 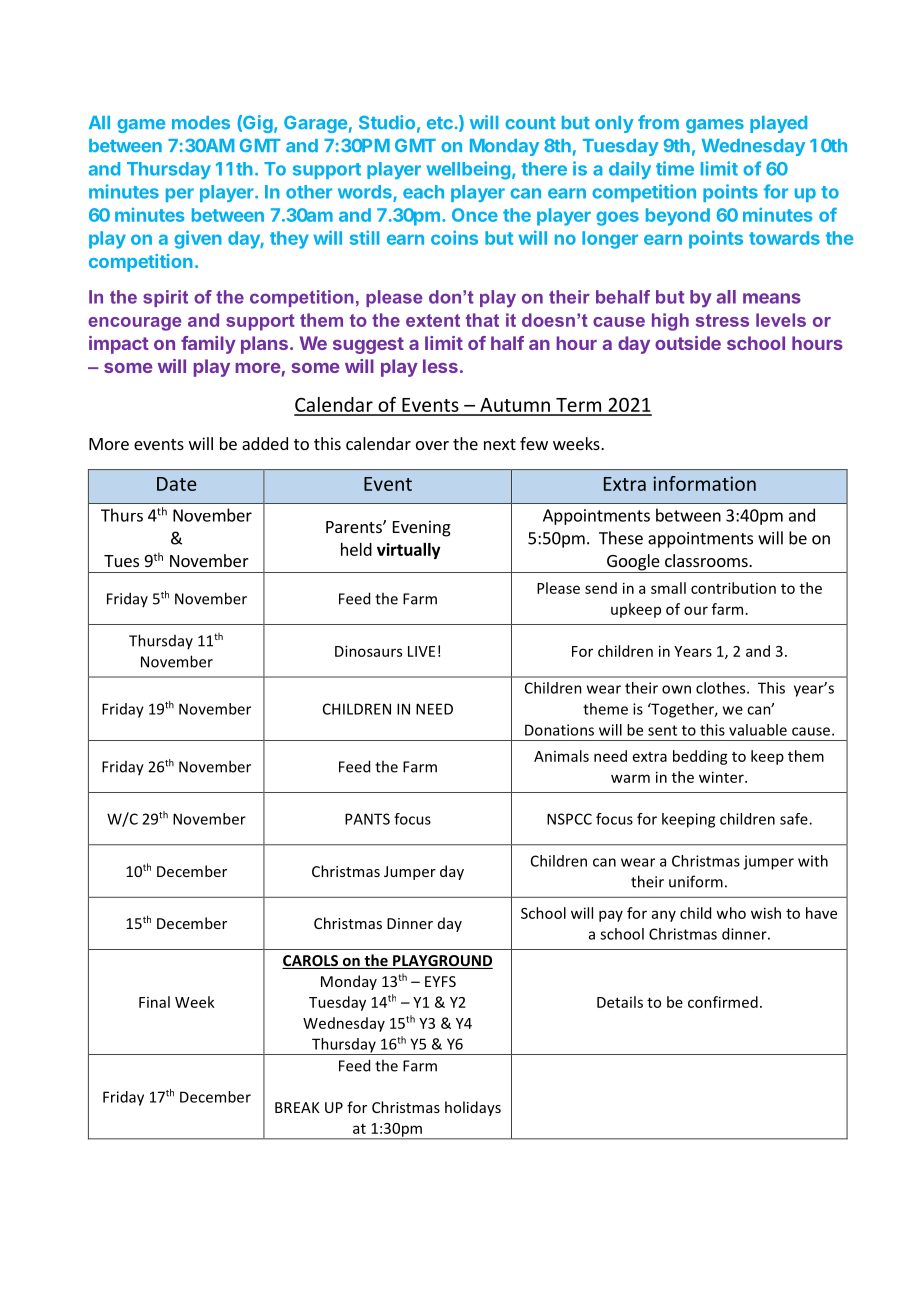 What do you see at coordinates (704, 483) in the screenshot?
I see `information` at bounding box center [704, 483].
